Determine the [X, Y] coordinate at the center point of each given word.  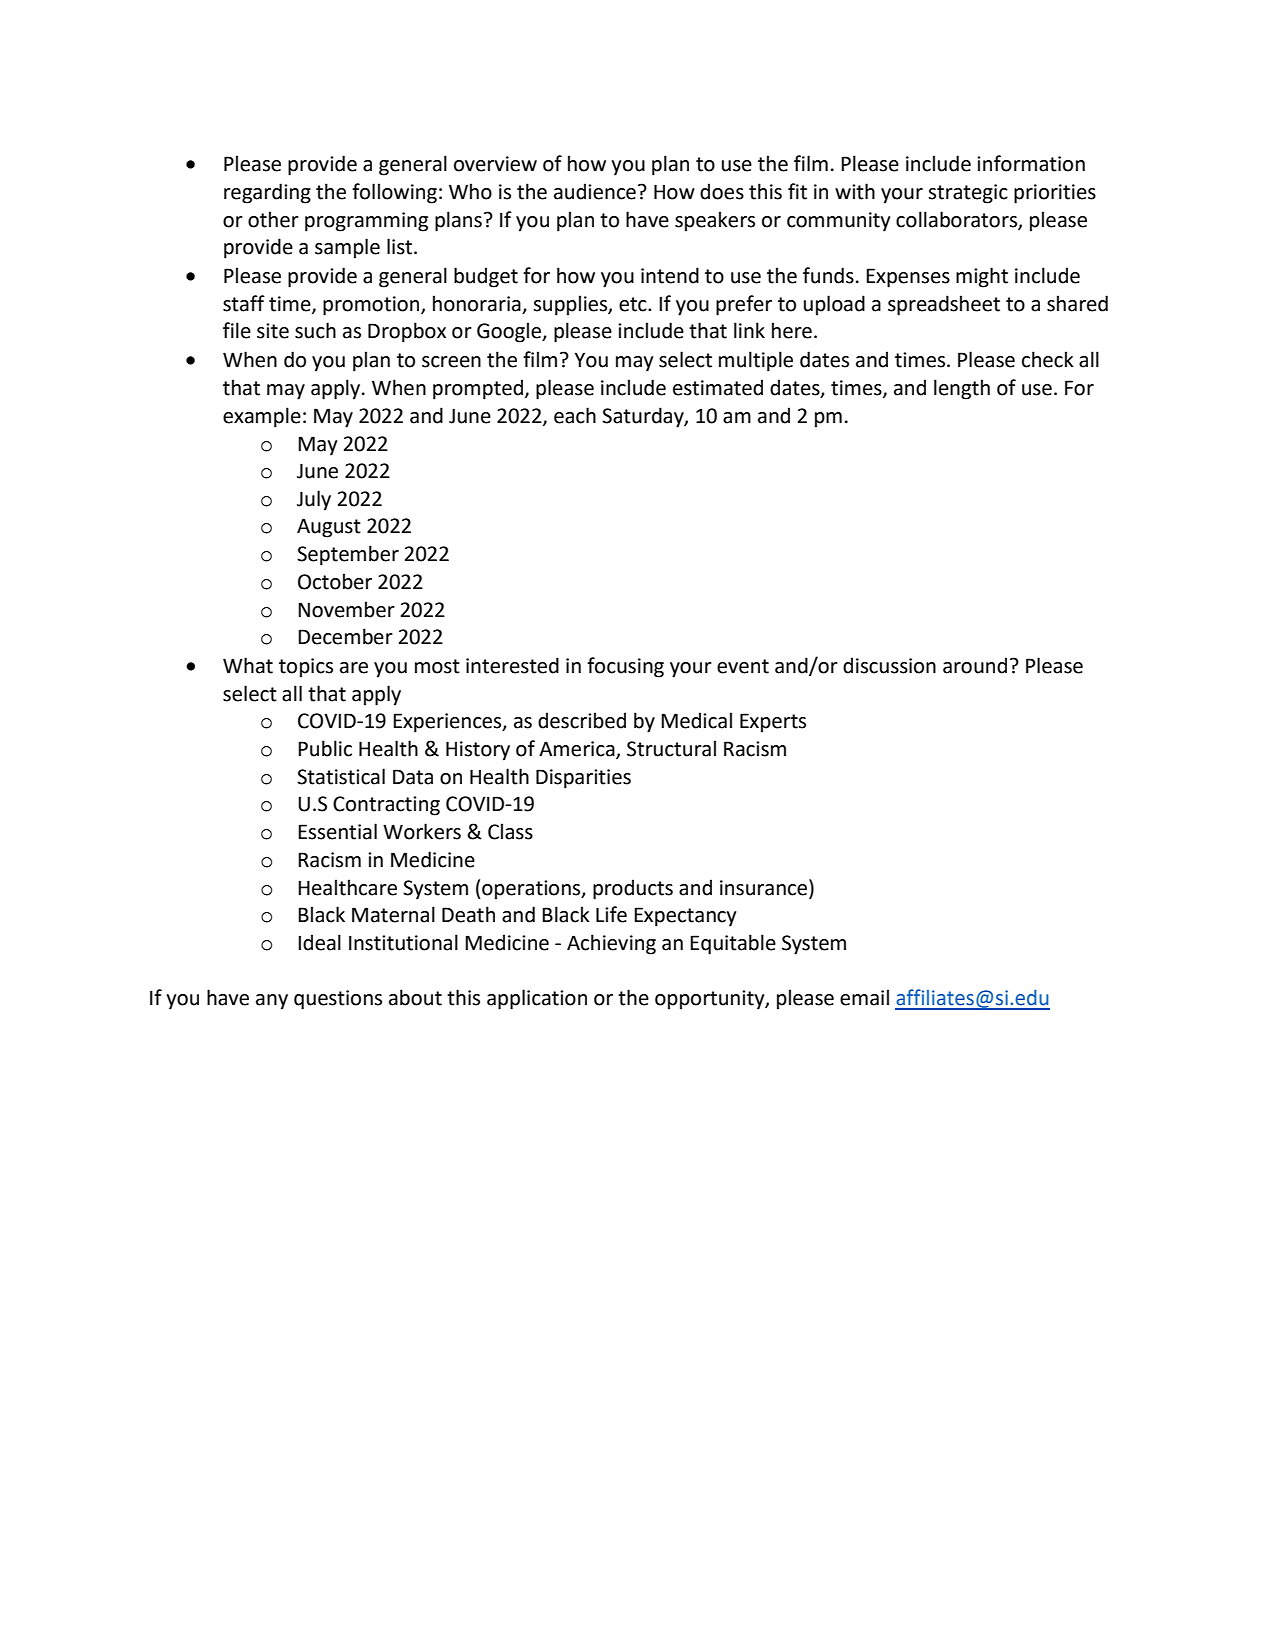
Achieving [611, 944]
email [864, 997]
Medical [696, 720]
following [394, 193]
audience [595, 191]
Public [325, 748]
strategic [968, 194]
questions [338, 1000]
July [314, 500]
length [962, 389]
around [975, 665]
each [575, 415]
